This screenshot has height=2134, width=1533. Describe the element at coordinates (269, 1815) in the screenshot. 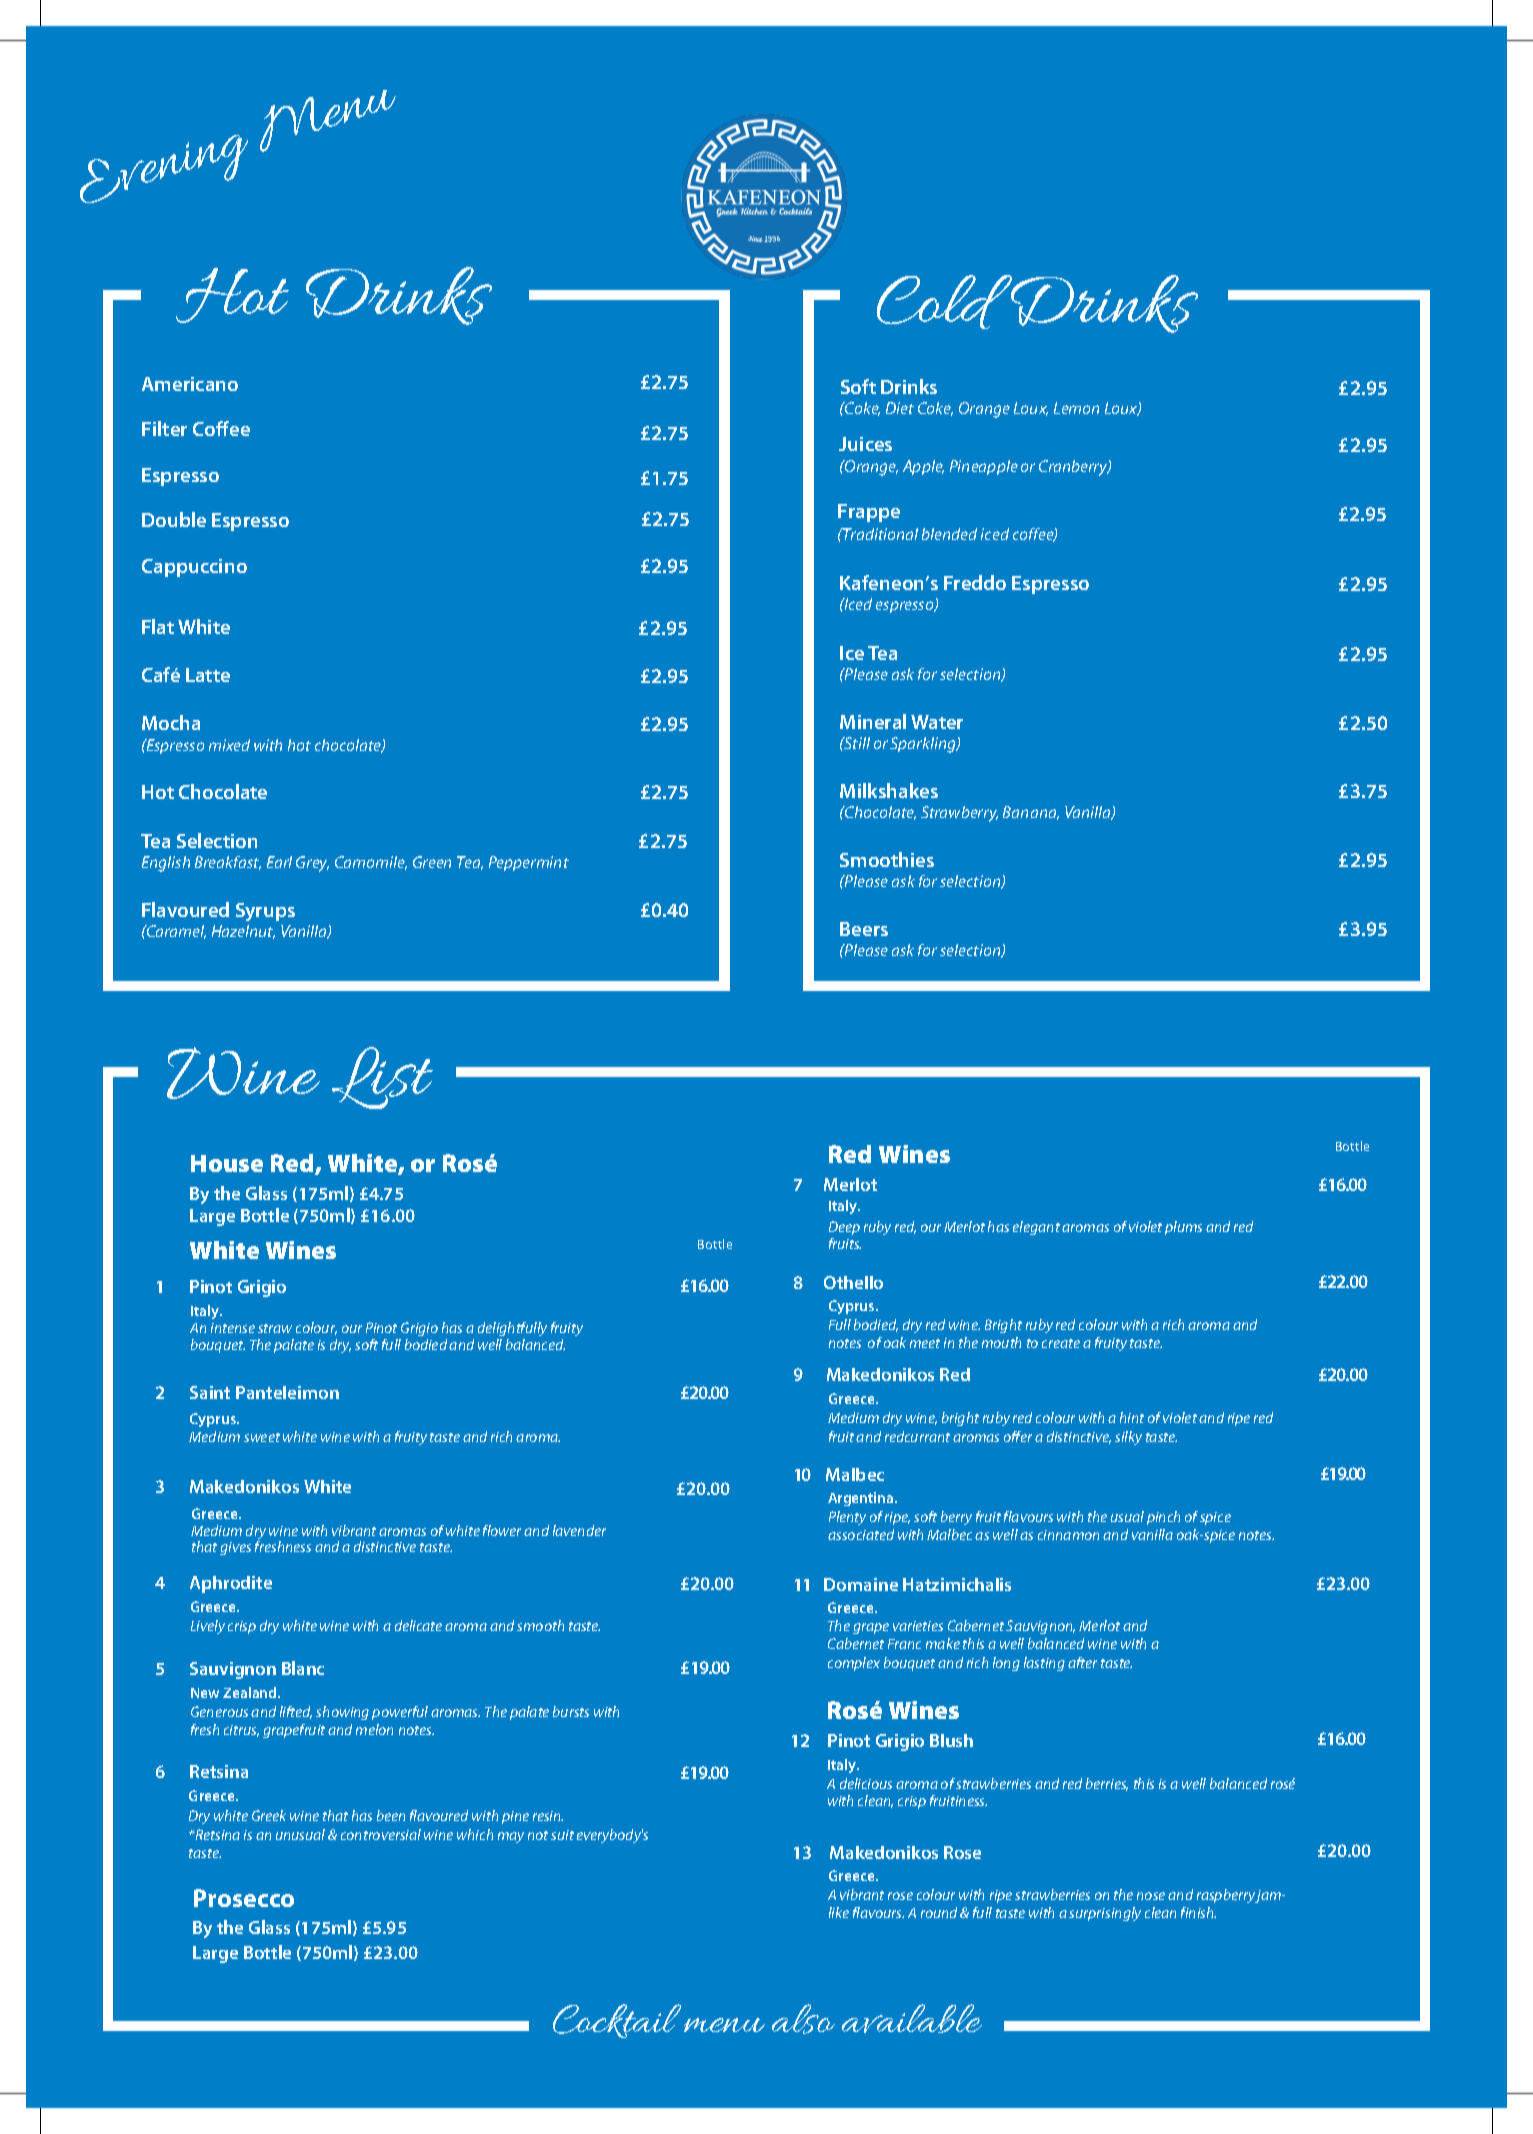

I see `Greek` at that location.
